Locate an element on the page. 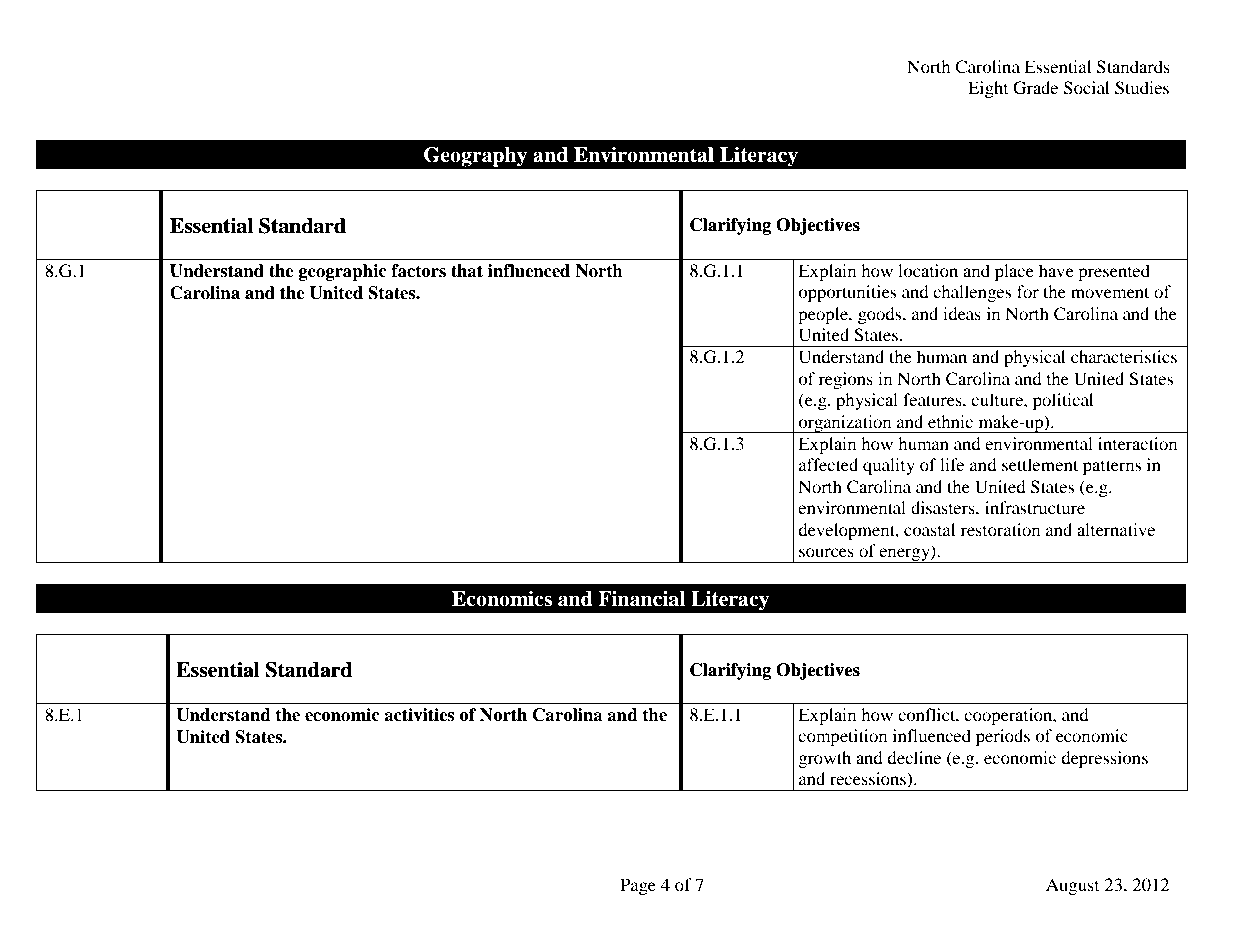 The image size is (1233, 952). August is located at coordinates (1072, 886).
